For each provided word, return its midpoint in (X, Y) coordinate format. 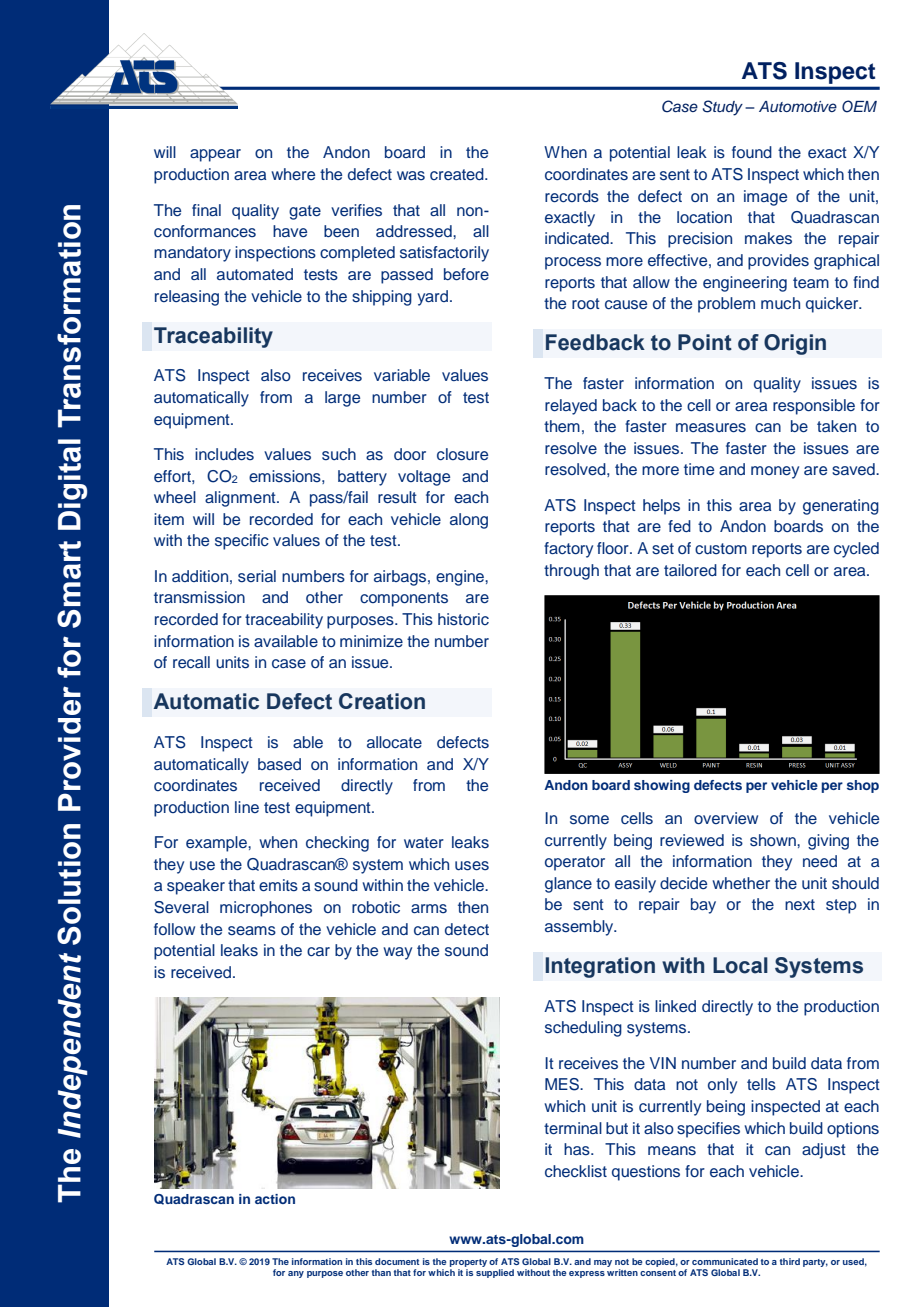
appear (215, 155)
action (275, 1199)
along (469, 521)
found (752, 152)
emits (278, 885)
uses (472, 866)
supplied (495, 1273)
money (775, 472)
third (790, 1261)
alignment (241, 499)
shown (774, 840)
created (458, 174)
